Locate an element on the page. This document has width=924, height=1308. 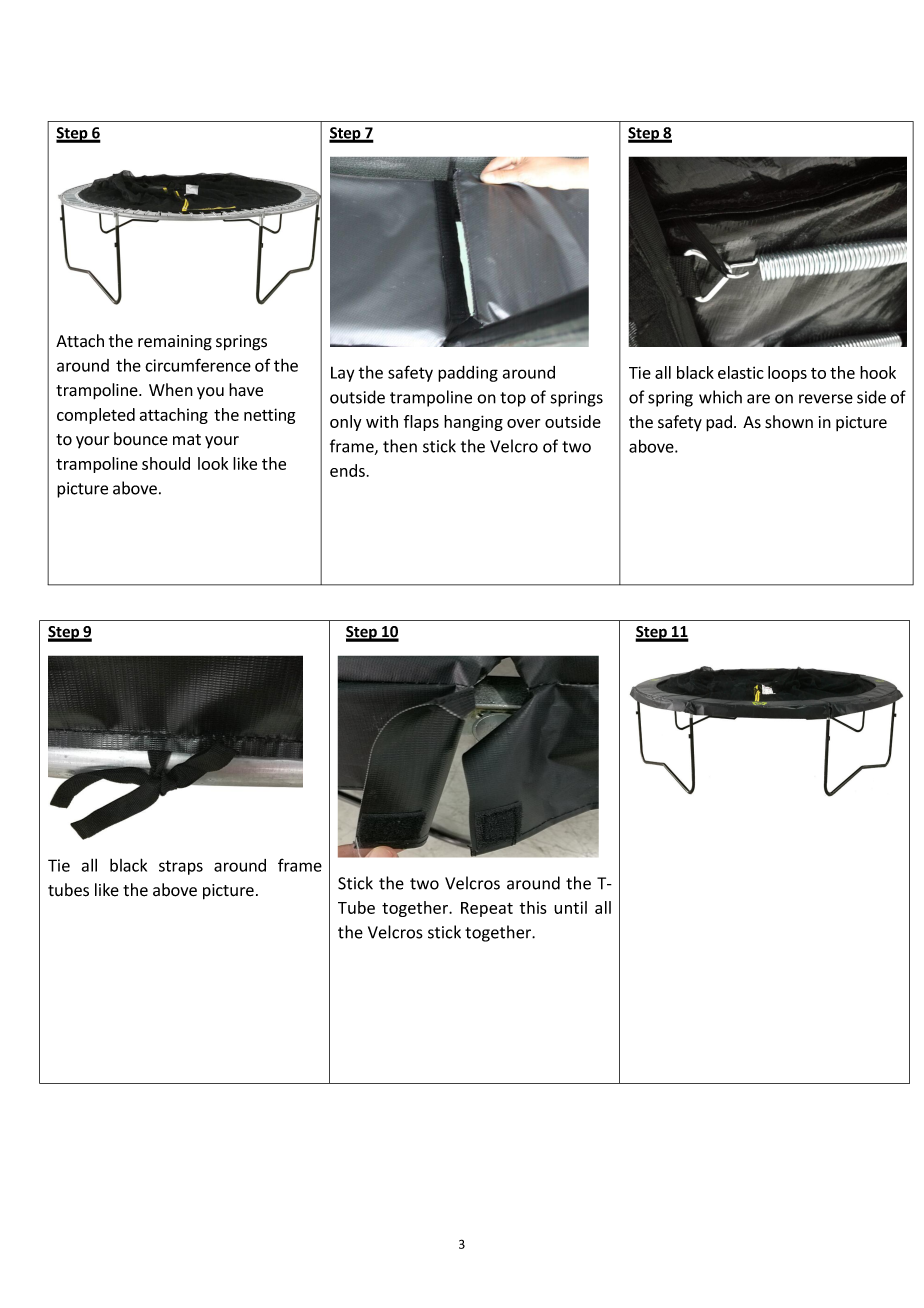
straps is located at coordinates (181, 867).
